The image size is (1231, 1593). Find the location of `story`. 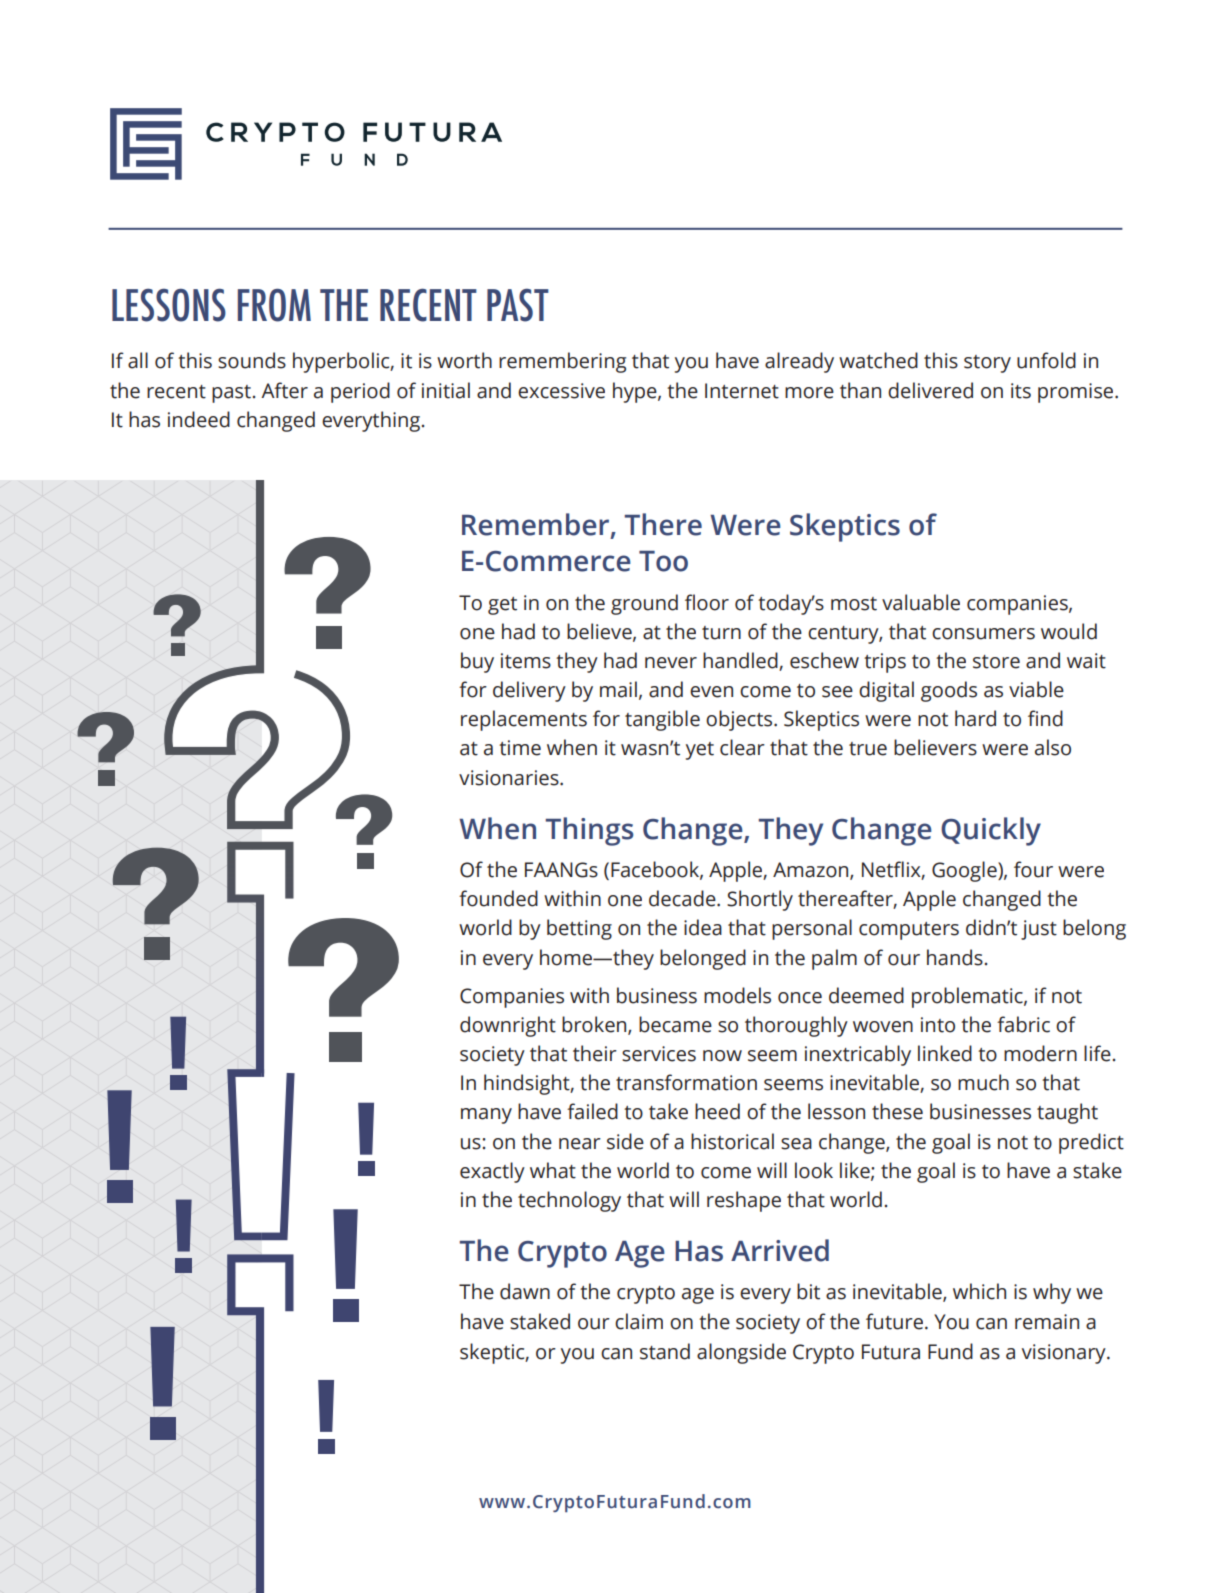

story is located at coordinates (987, 364).
